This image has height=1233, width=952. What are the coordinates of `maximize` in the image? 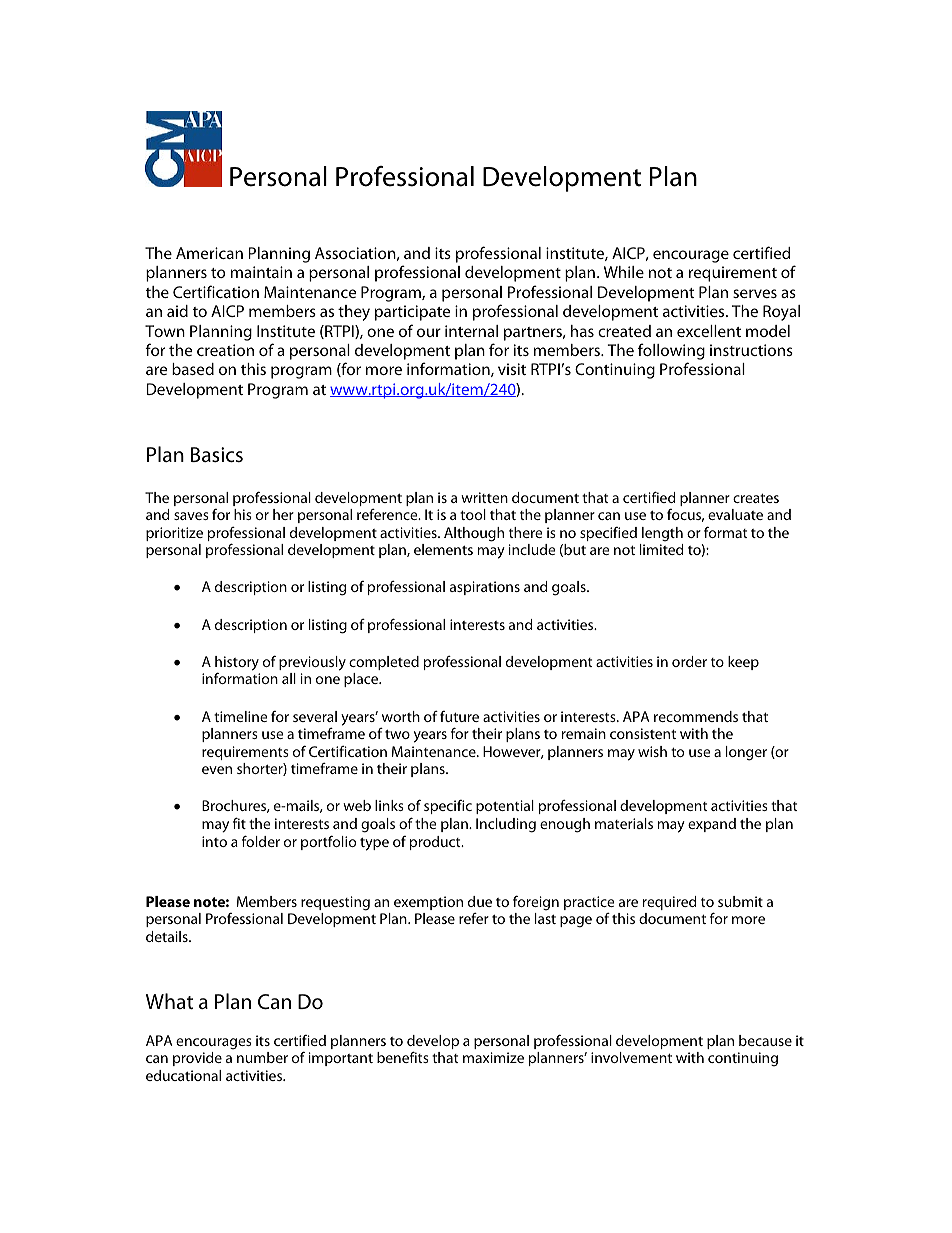 It's located at (493, 1057).
